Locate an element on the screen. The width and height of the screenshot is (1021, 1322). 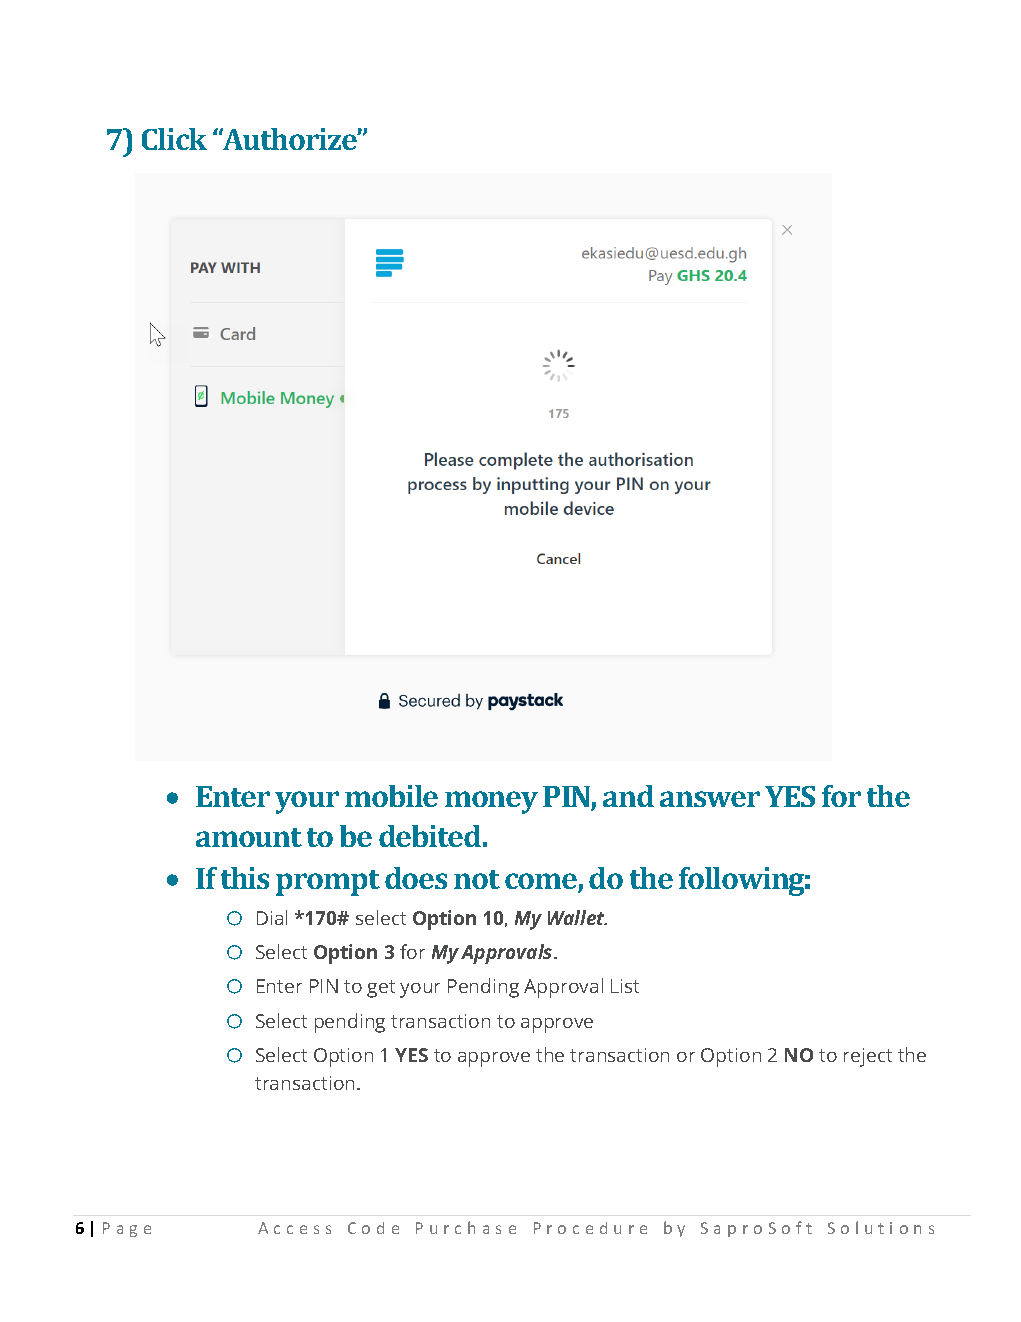
Click is located at coordinates (174, 139).
